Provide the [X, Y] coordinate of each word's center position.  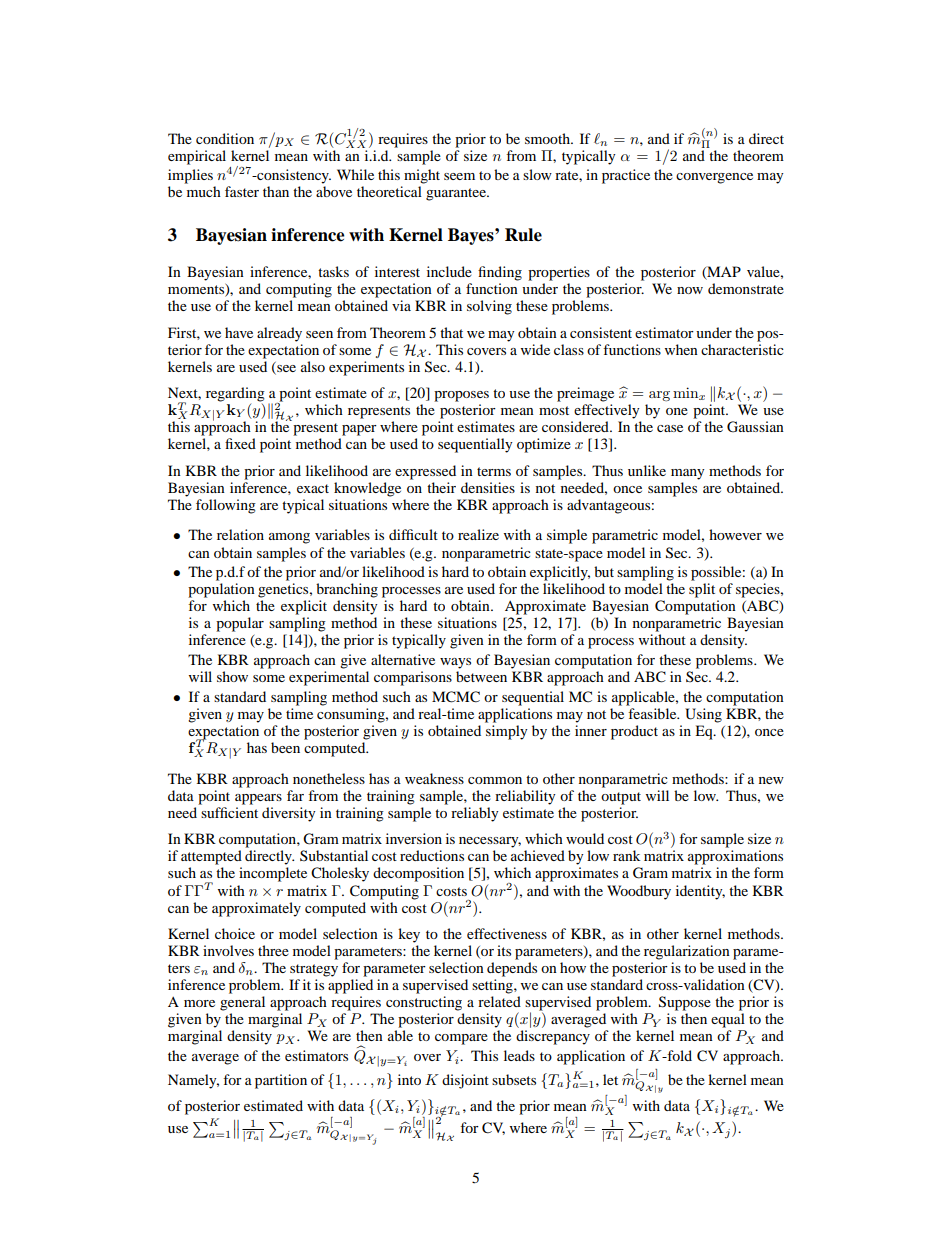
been [285, 747]
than [276, 191]
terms [494, 471]
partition [281, 1081]
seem [459, 176]
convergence [714, 178]
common [495, 780]
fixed [240, 443]
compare [461, 1039]
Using [703, 715]
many [688, 474]
